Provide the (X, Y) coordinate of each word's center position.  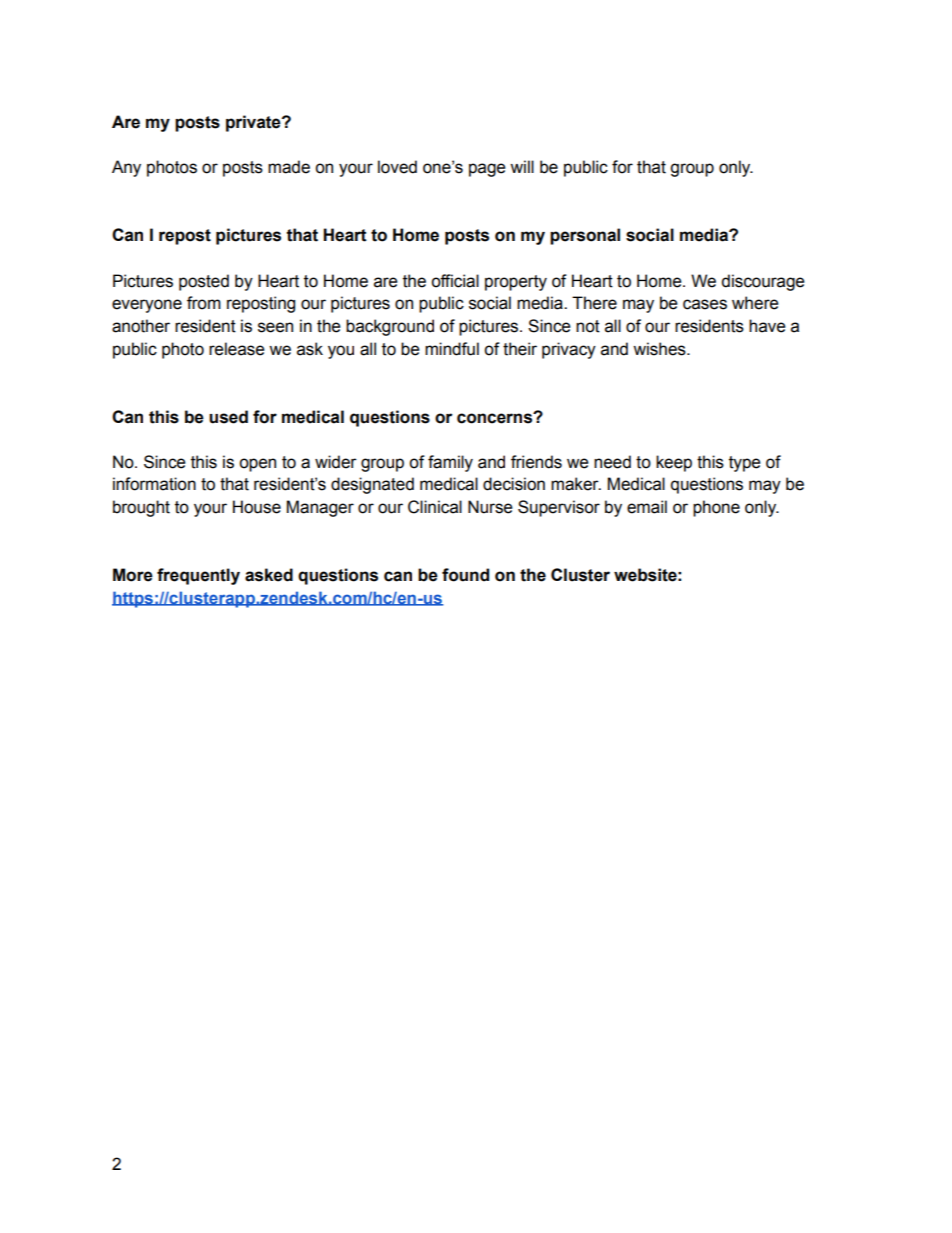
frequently (198, 576)
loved (397, 167)
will (522, 166)
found (465, 575)
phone (716, 508)
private (254, 123)
